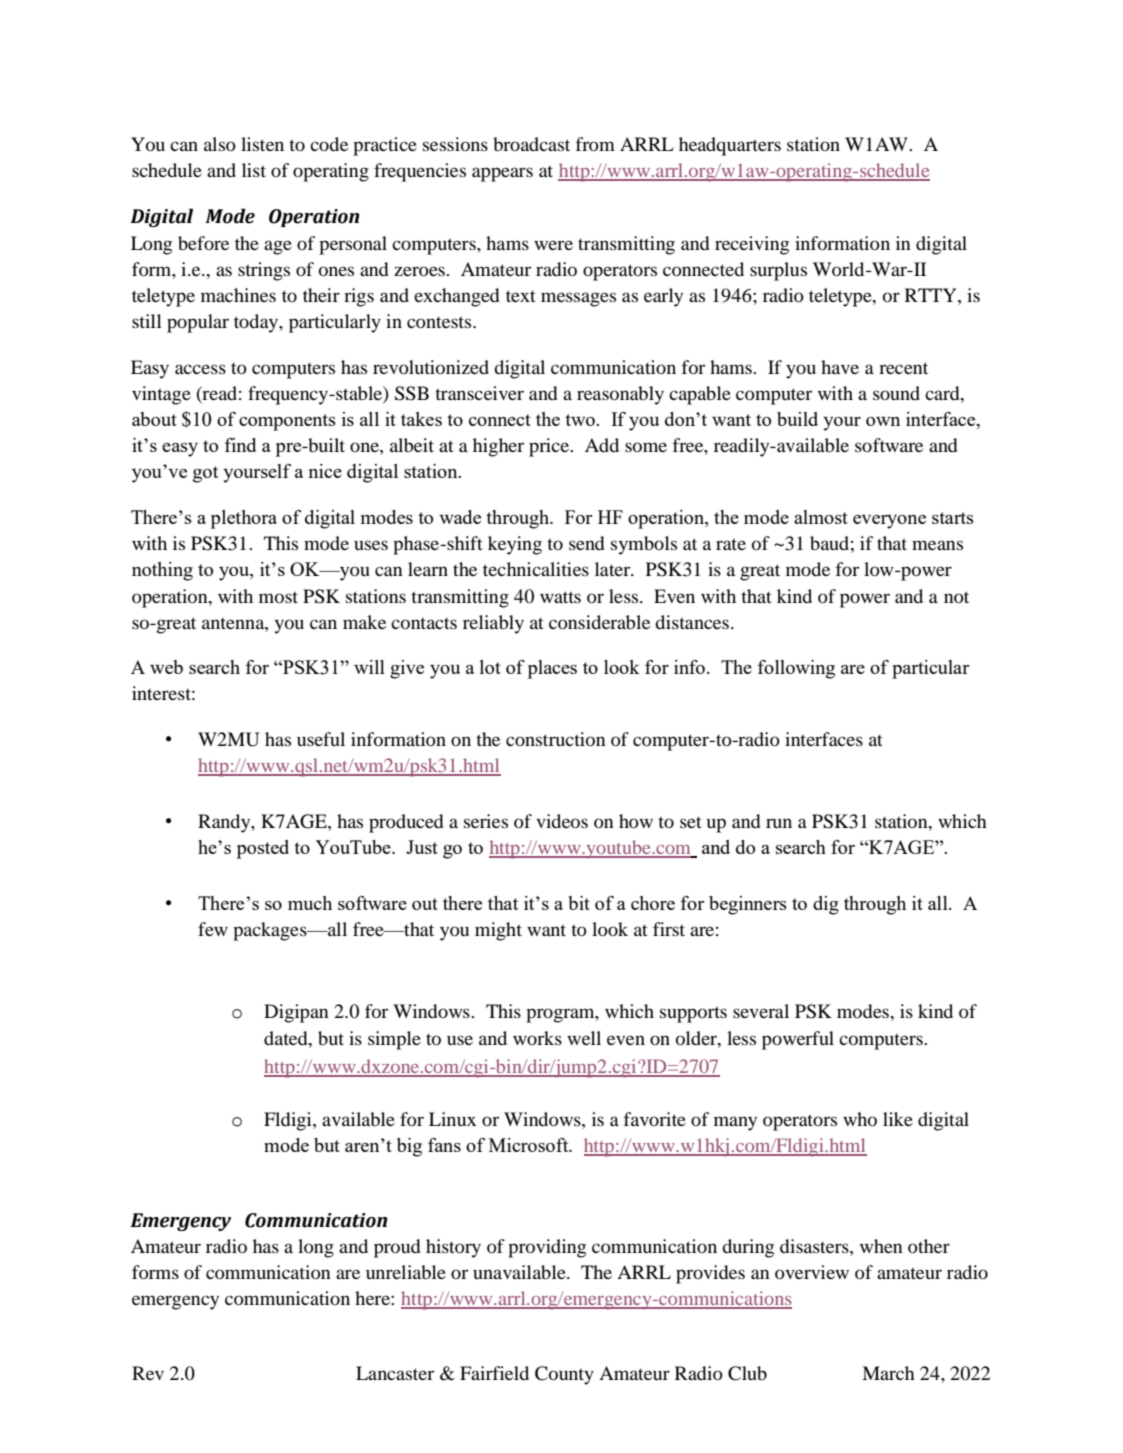  What do you see at coordinates (498, 931) in the screenshot?
I see `might` at bounding box center [498, 931].
